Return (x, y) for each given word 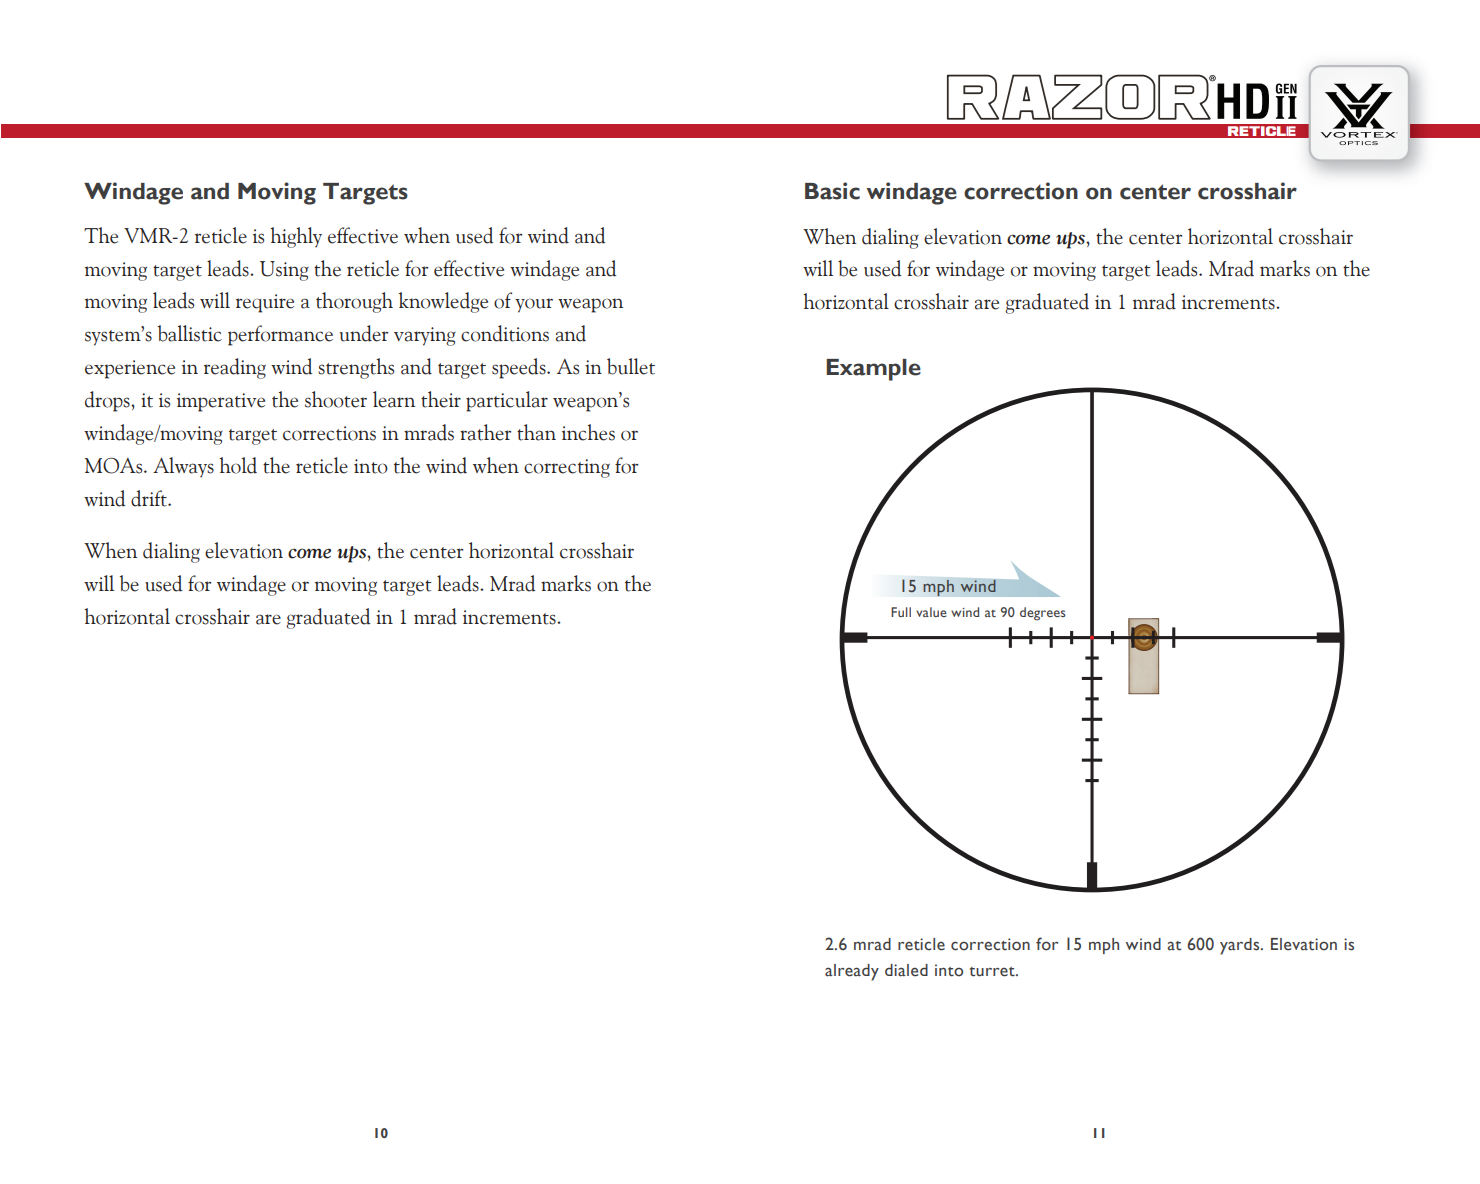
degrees (1043, 614)
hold (238, 465)
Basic (832, 191)
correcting (567, 468)
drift (150, 498)
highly (296, 237)
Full (901, 612)
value (931, 612)
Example (873, 370)
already (852, 972)
